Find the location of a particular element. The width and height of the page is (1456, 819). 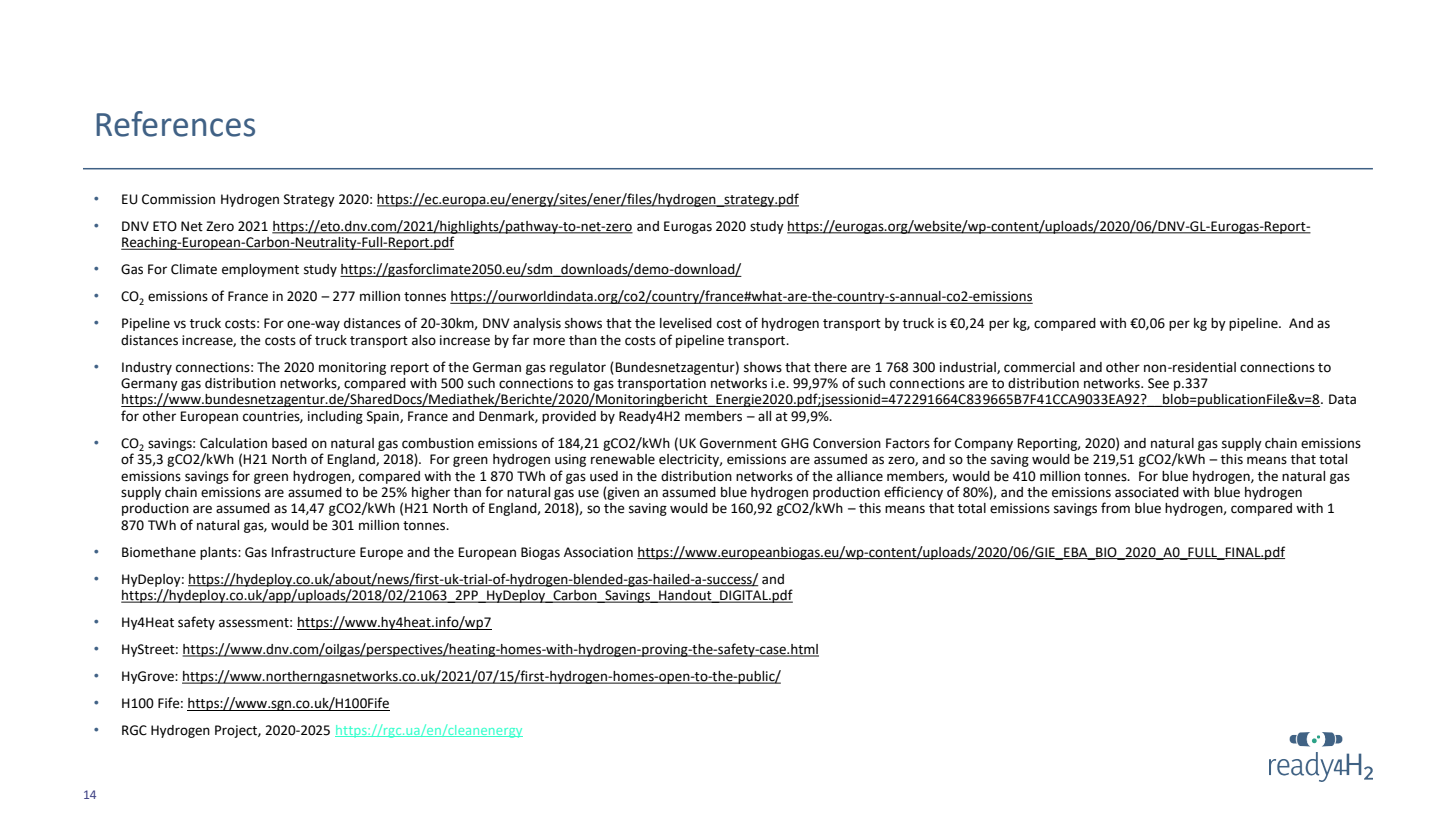

References is located at coordinates (175, 124).
